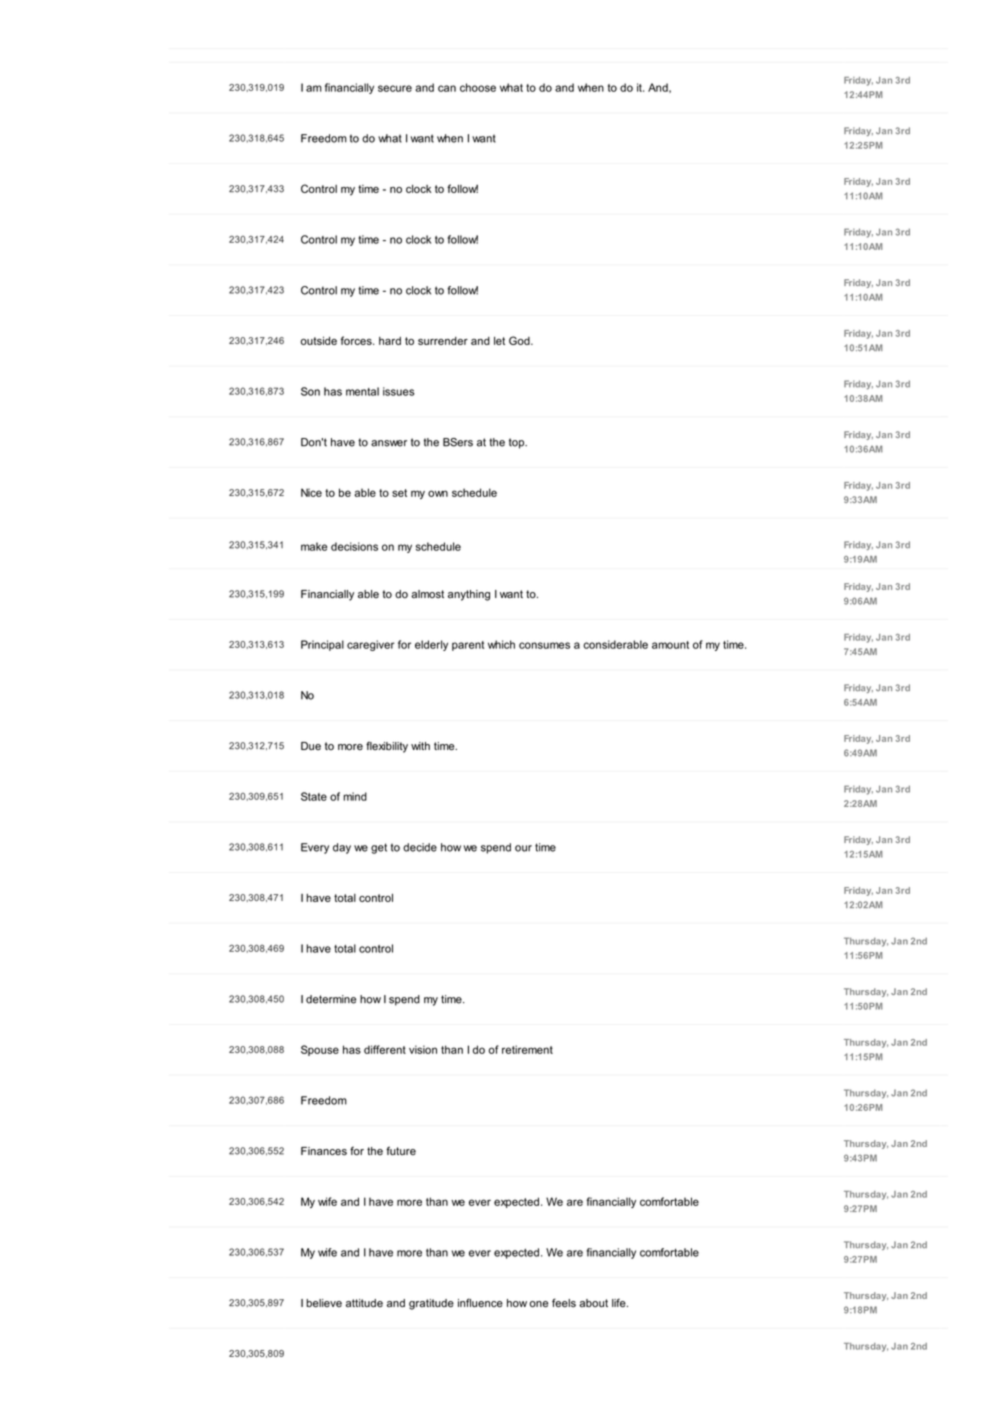 The width and height of the document is (996, 1410). What do you see at coordinates (371, 645) in the document?
I see `caregiver` at bounding box center [371, 645].
